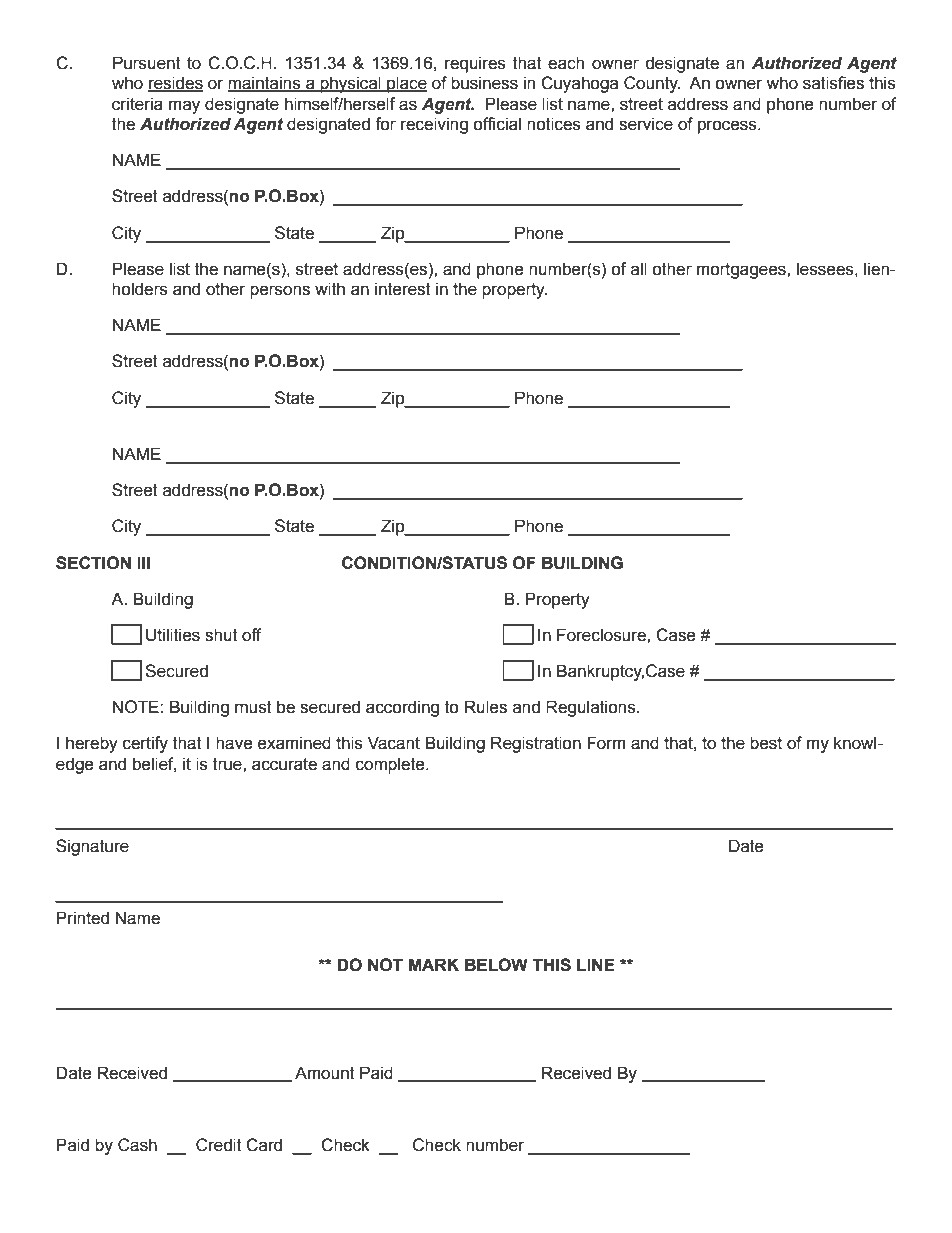 The image size is (952, 1233). I want to click on process, so click(728, 127).
